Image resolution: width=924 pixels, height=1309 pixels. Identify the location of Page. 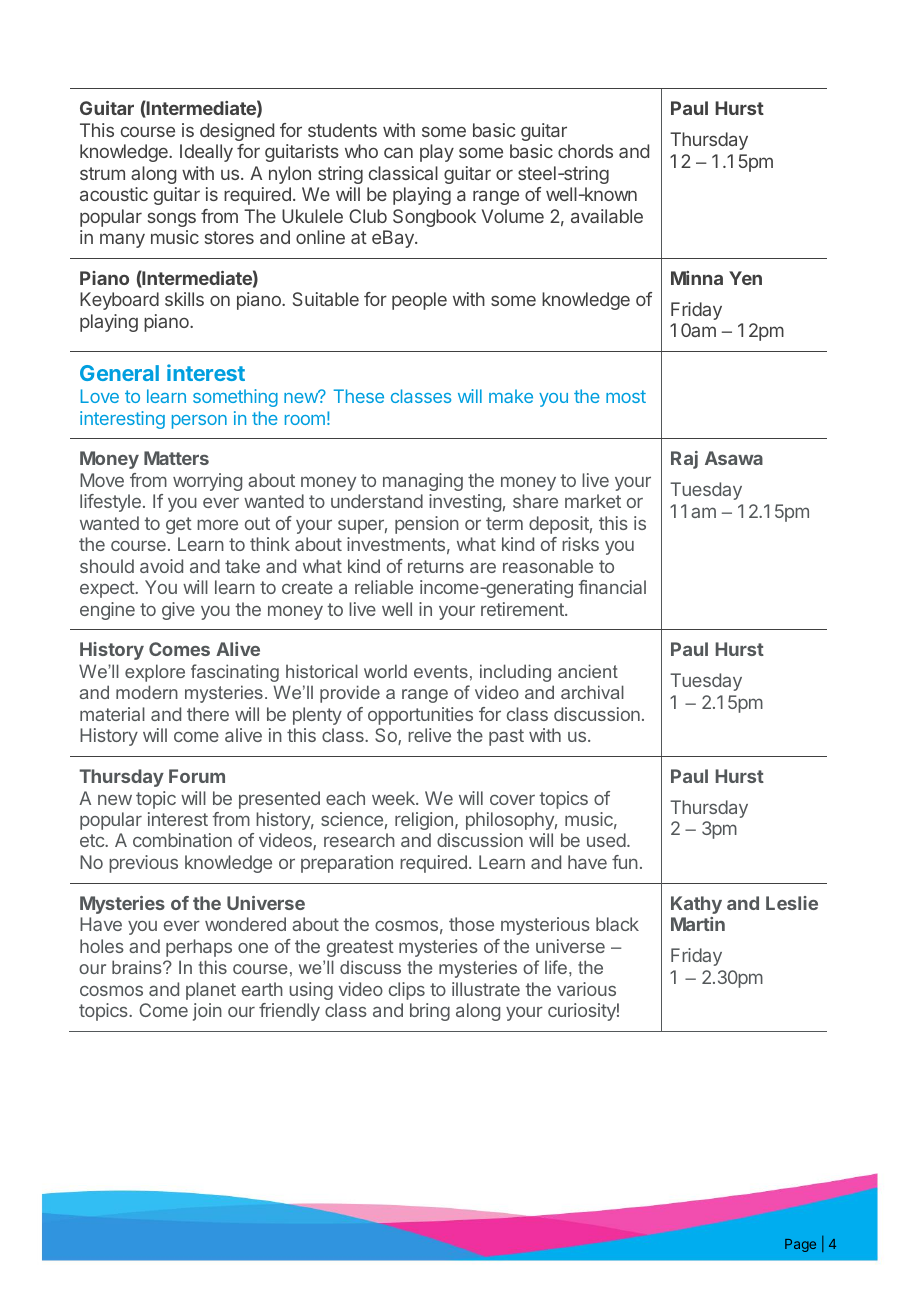
(800, 1245).
